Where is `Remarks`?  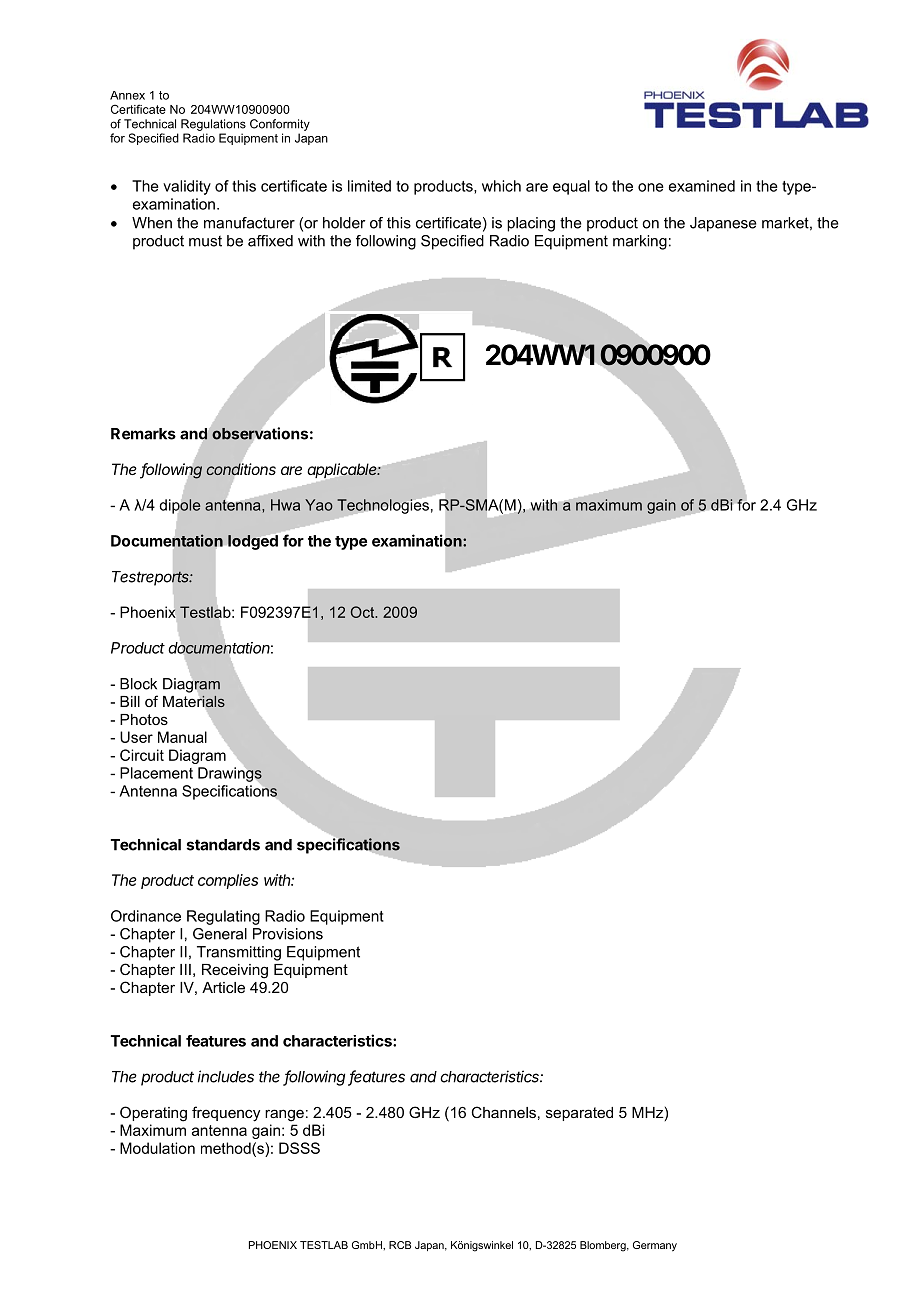 Remarks is located at coordinates (143, 434).
